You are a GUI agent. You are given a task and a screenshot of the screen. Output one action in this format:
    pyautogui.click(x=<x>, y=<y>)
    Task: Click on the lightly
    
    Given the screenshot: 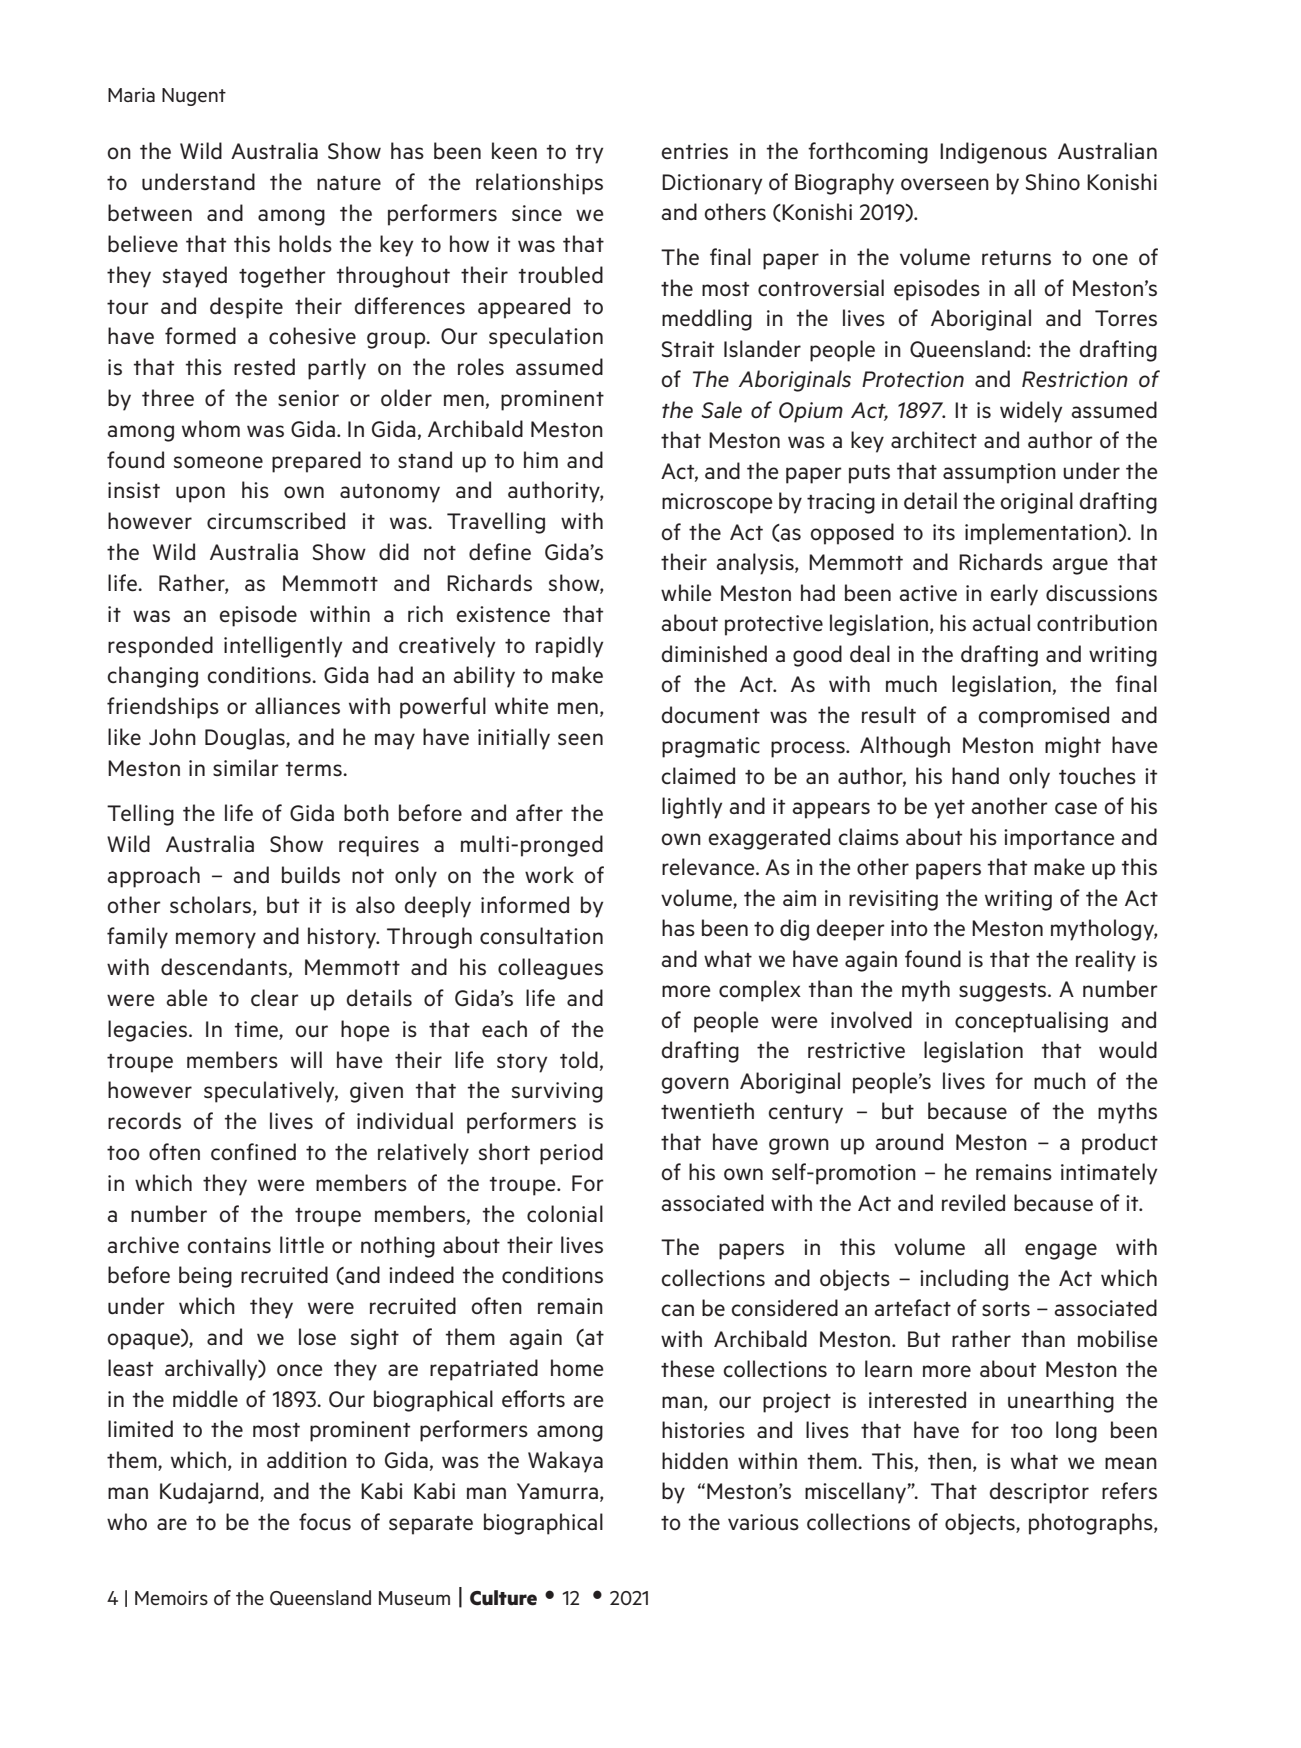 What is the action you would take?
    pyautogui.click(x=692, y=808)
